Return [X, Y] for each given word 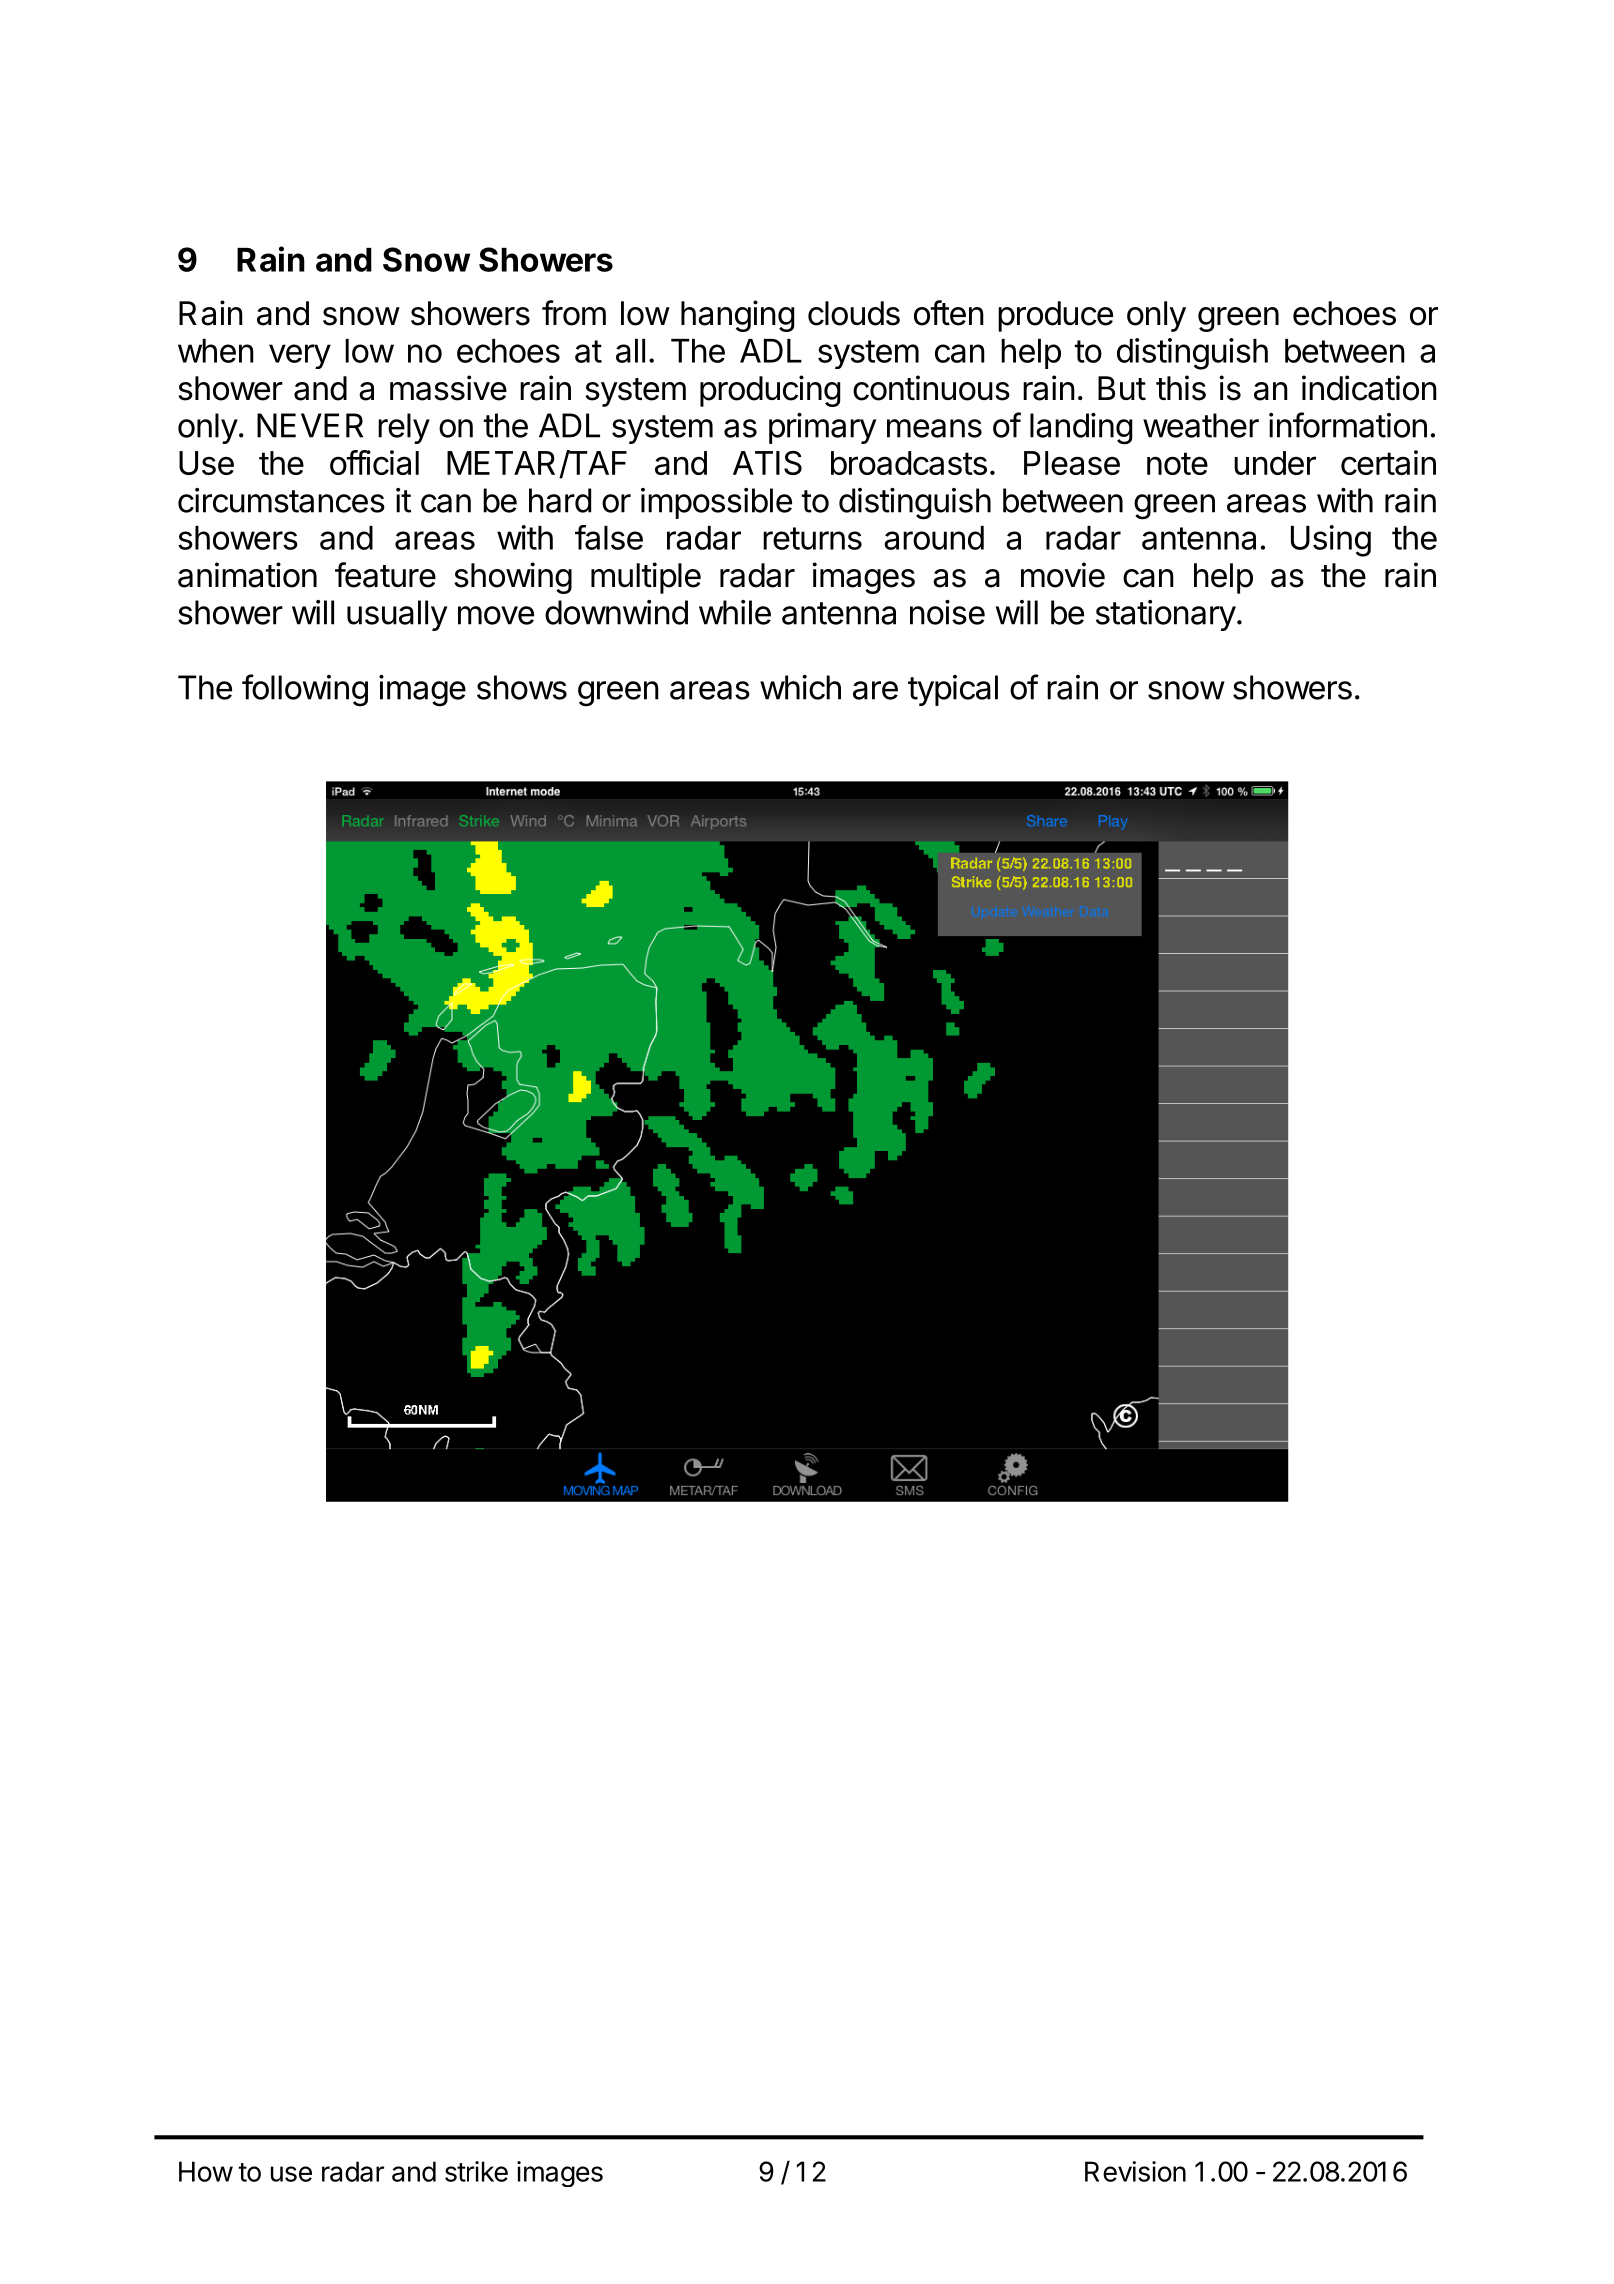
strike [476, 2171]
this [1181, 388]
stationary [1166, 615]
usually [397, 615]
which [800, 687]
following [305, 690]
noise [947, 612]
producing [770, 391]
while [735, 612]
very [300, 356]
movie [1063, 575]
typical [953, 690]
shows [522, 687]
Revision [1135, 2171]
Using [1331, 541]
